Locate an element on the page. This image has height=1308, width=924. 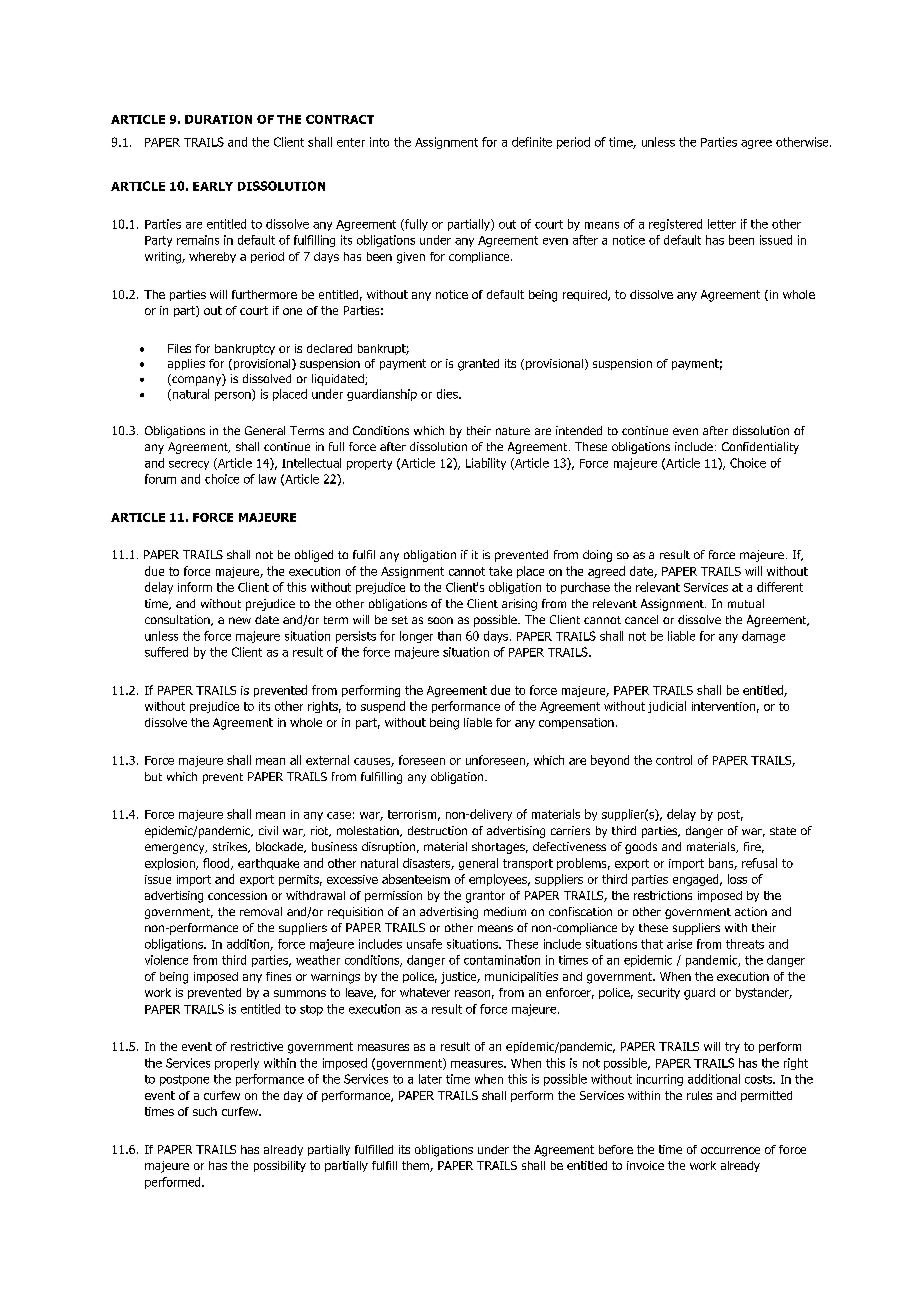
such is located at coordinates (205, 1111).
